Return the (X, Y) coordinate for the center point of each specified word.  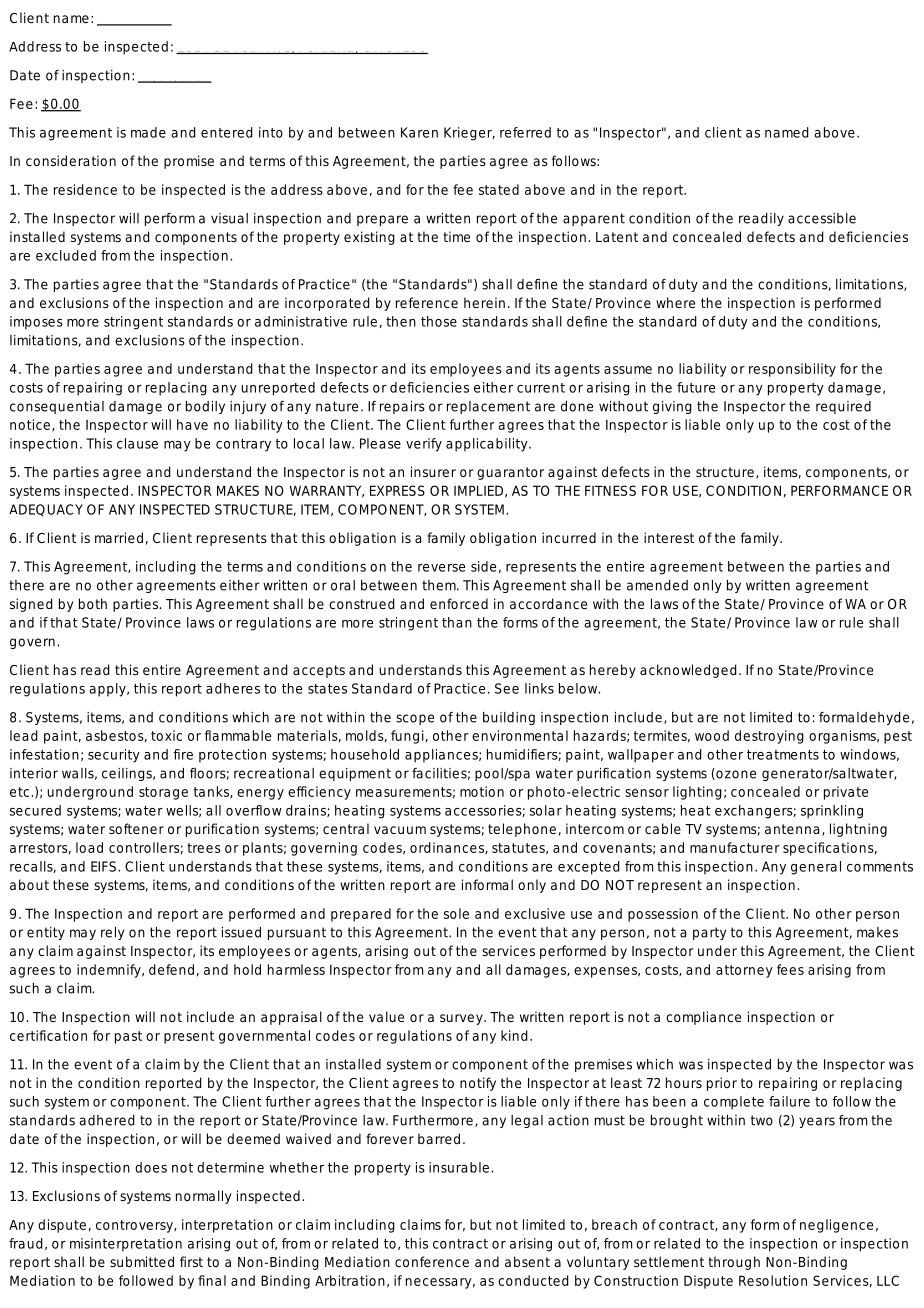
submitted (142, 1261)
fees (790, 969)
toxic (166, 735)
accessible (822, 218)
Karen (419, 132)
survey (462, 1019)
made (148, 132)
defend (171, 969)
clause (137, 443)
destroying (769, 737)
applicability (488, 445)
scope (415, 719)
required (843, 407)
